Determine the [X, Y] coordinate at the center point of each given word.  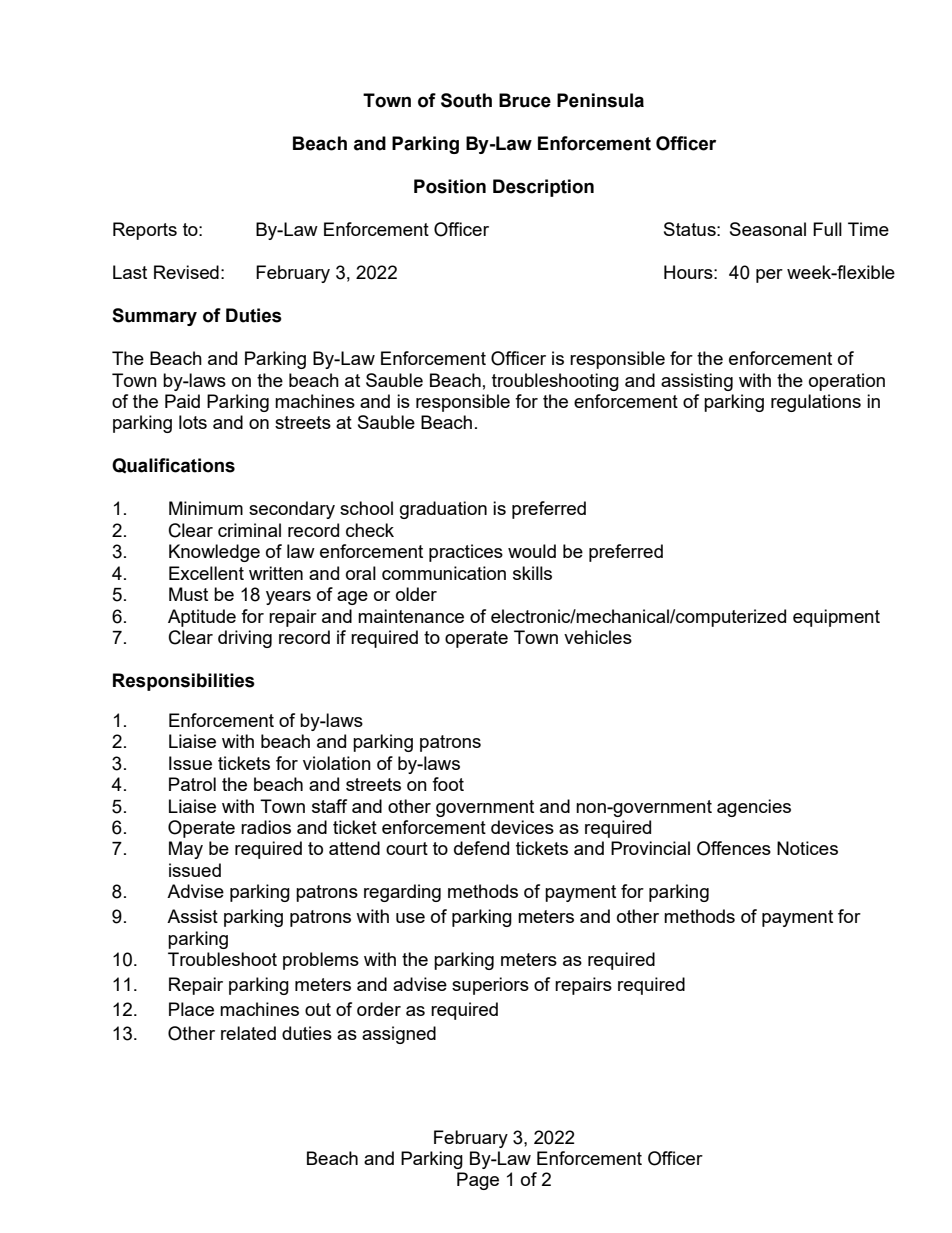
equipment [836, 618]
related [248, 1033]
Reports [145, 231]
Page [478, 1181]
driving [245, 639]
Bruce [525, 100]
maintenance [411, 616]
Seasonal [768, 229]
